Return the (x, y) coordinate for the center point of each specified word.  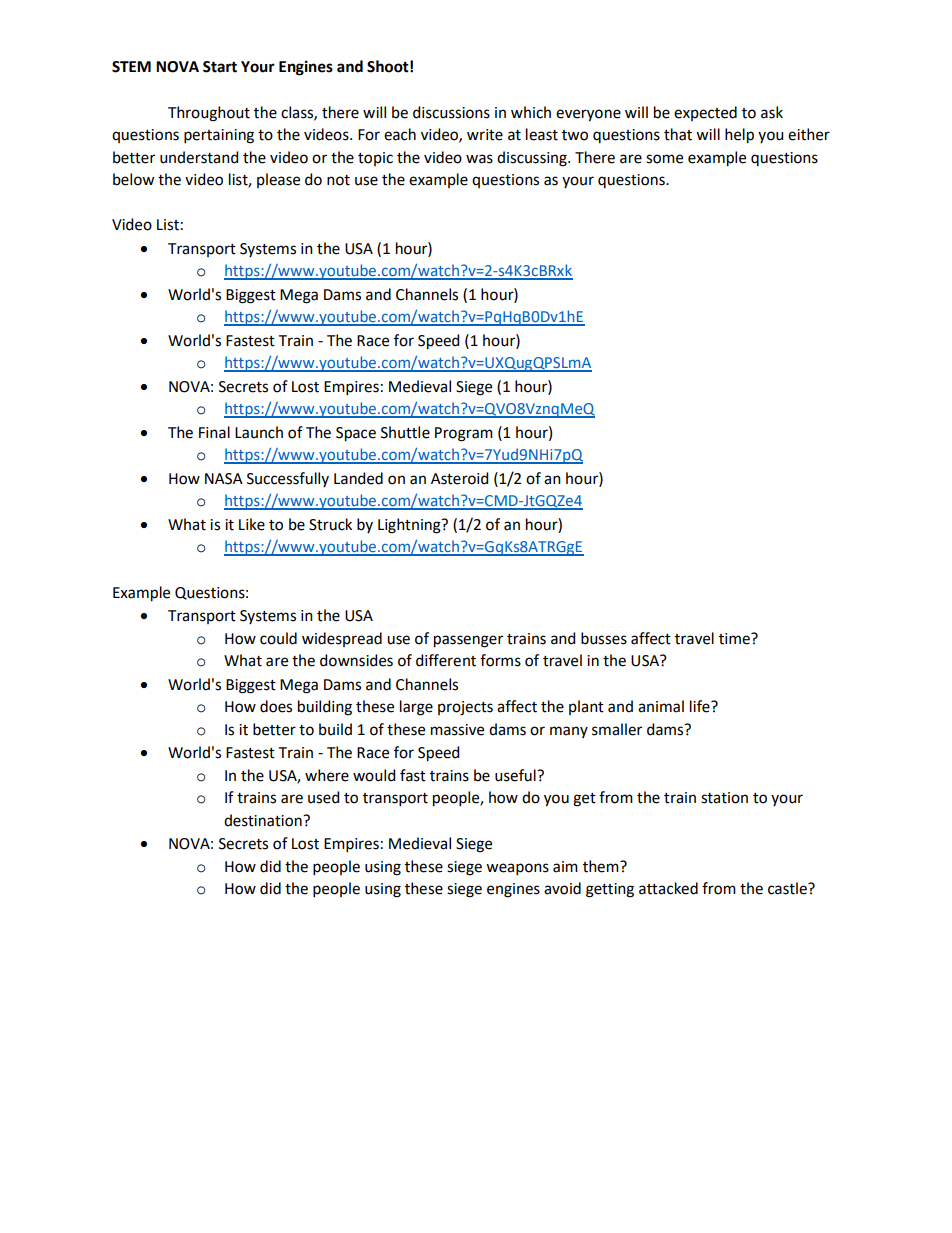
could (278, 638)
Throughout (209, 114)
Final (214, 432)
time (735, 639)
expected (705, 113)
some (664, 159)
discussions (451, 112)
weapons (517, 869)
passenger (468, 641)
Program (464, 434)
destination (264, 820)
